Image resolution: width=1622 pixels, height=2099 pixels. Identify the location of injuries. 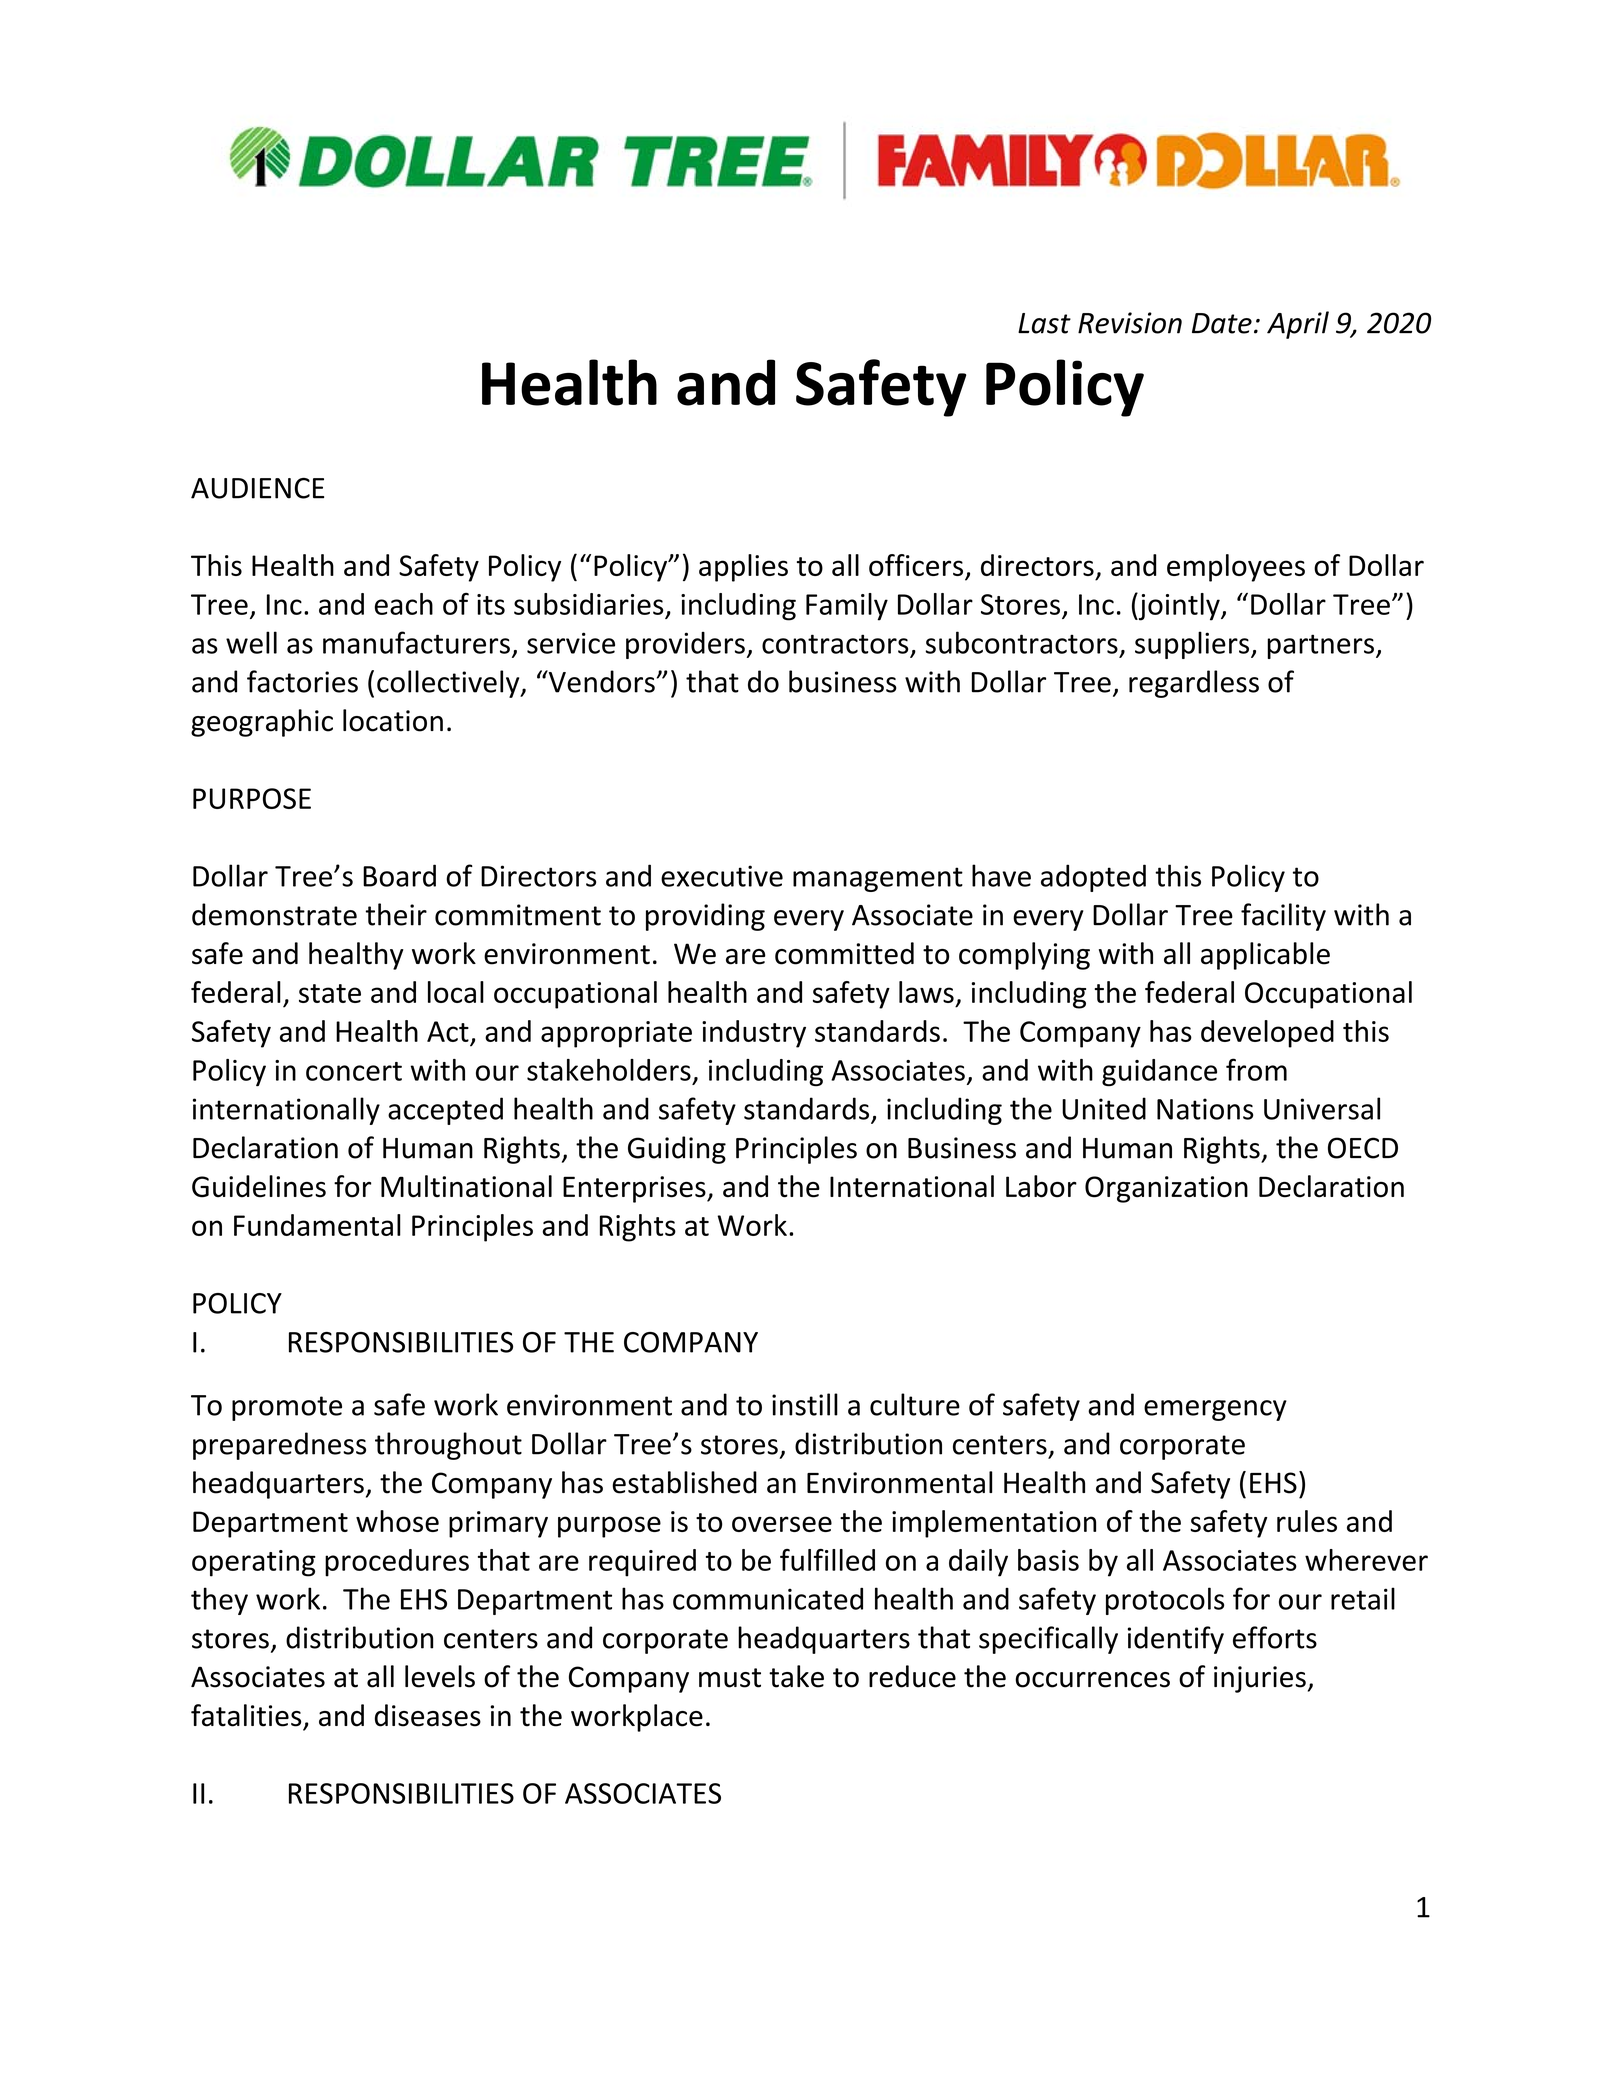
(1260, 1679).
